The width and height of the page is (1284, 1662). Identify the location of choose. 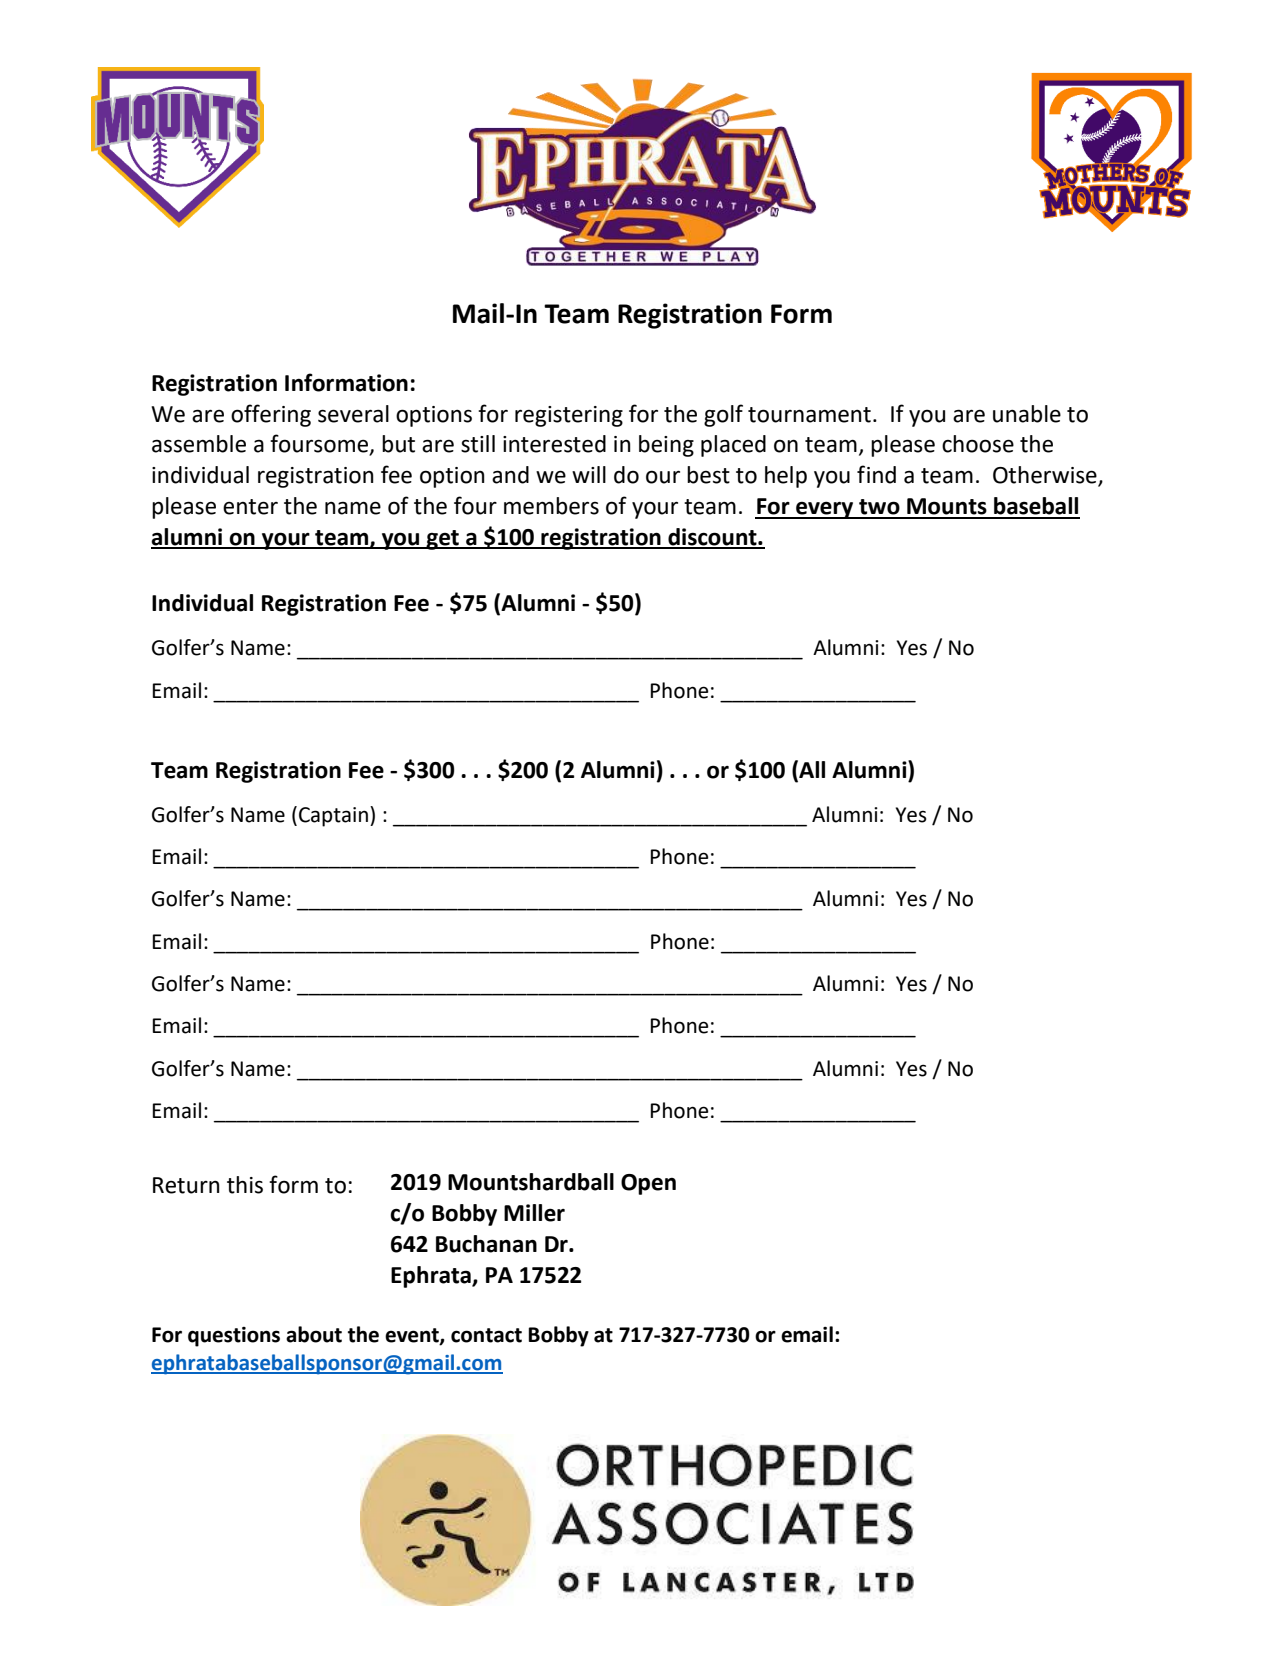
(978, 444).
